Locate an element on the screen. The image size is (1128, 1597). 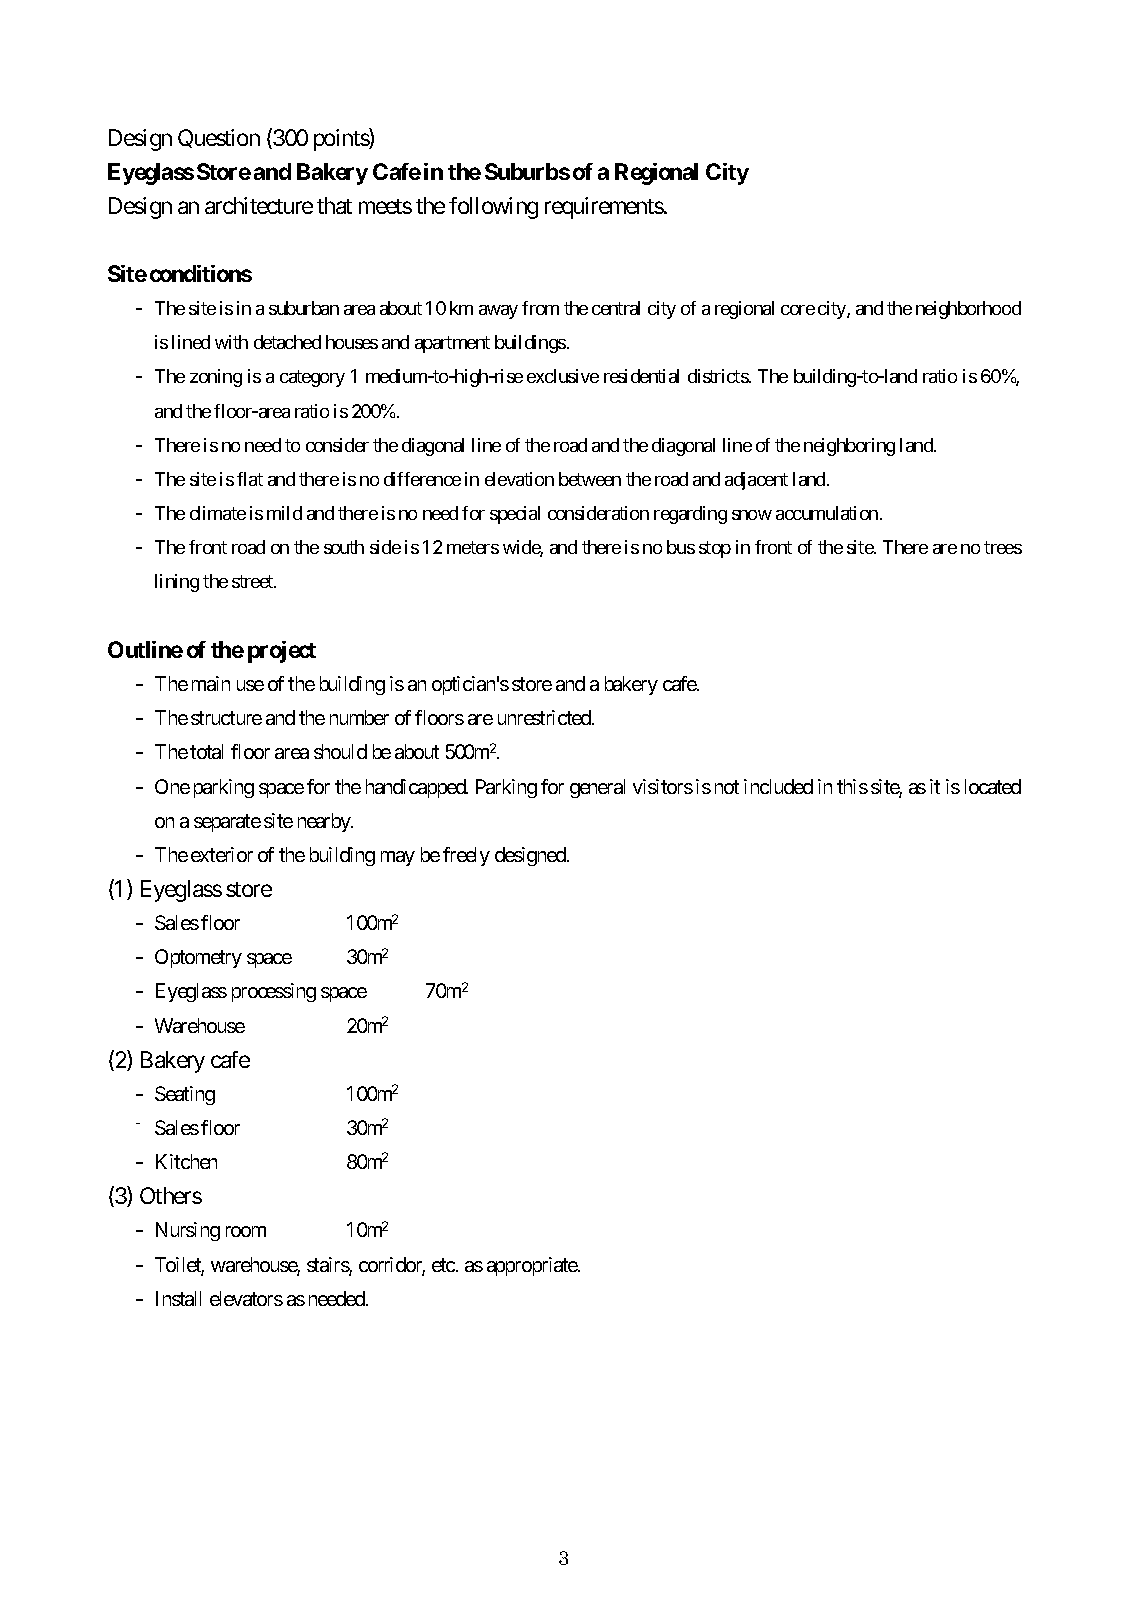
room is located at coordinates (246, 1231).
